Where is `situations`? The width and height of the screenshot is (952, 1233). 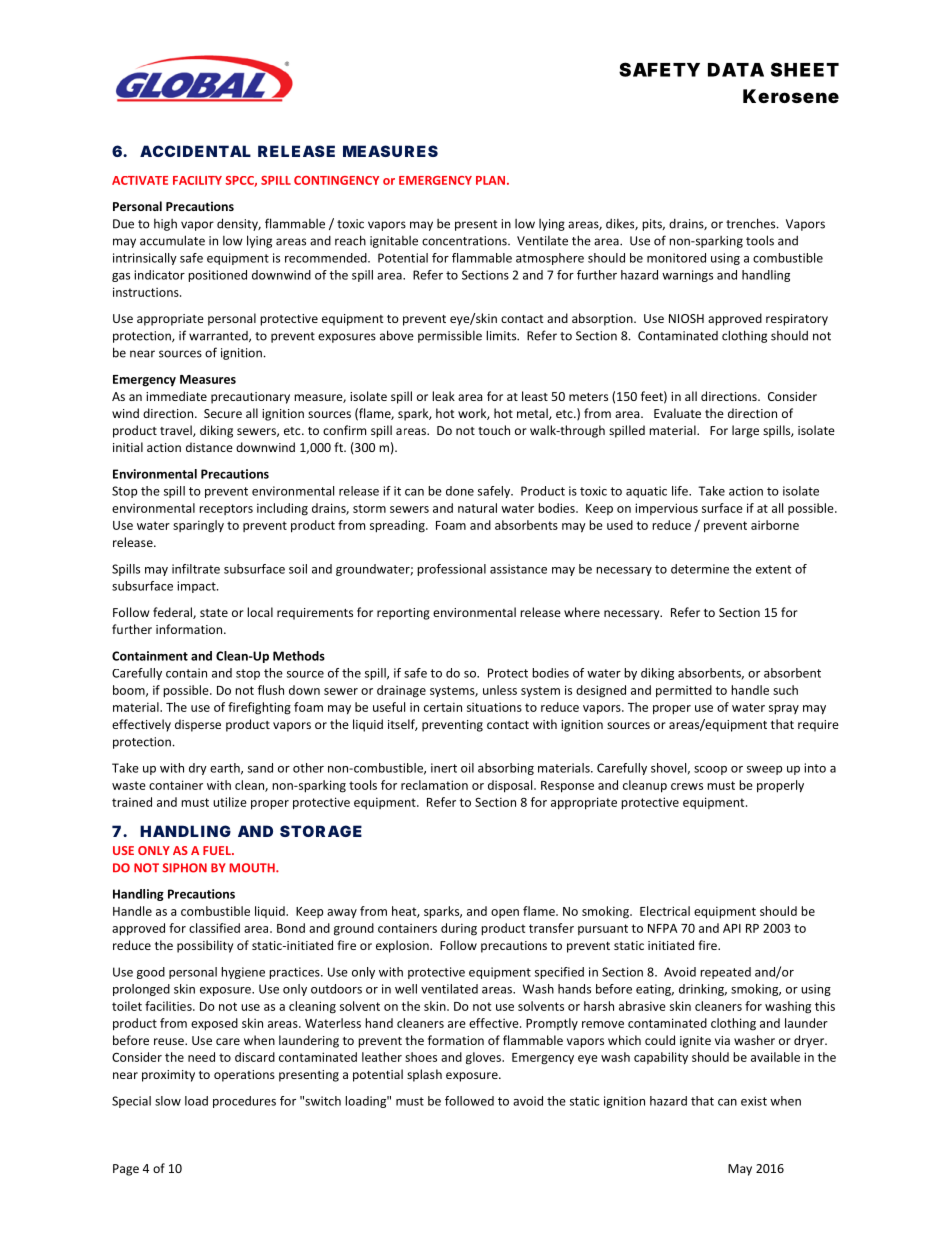 situations is located at coordinates (494, 707).
